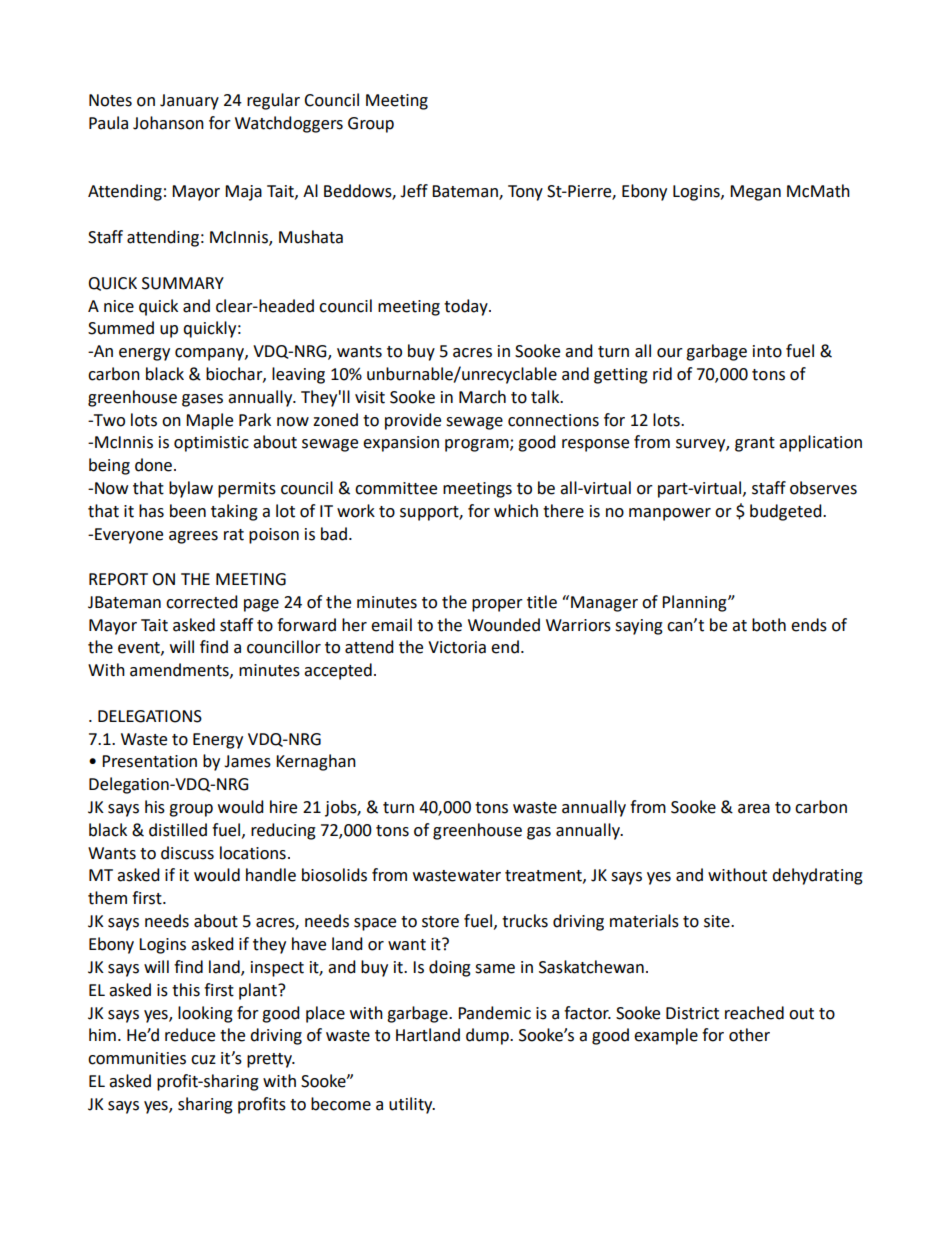 The height and width of the screenshot is (1233, 952). What do you see at coordinates (414, 191) in the screenshot?
I see `Jeff` at bounding box center [414, 191].
